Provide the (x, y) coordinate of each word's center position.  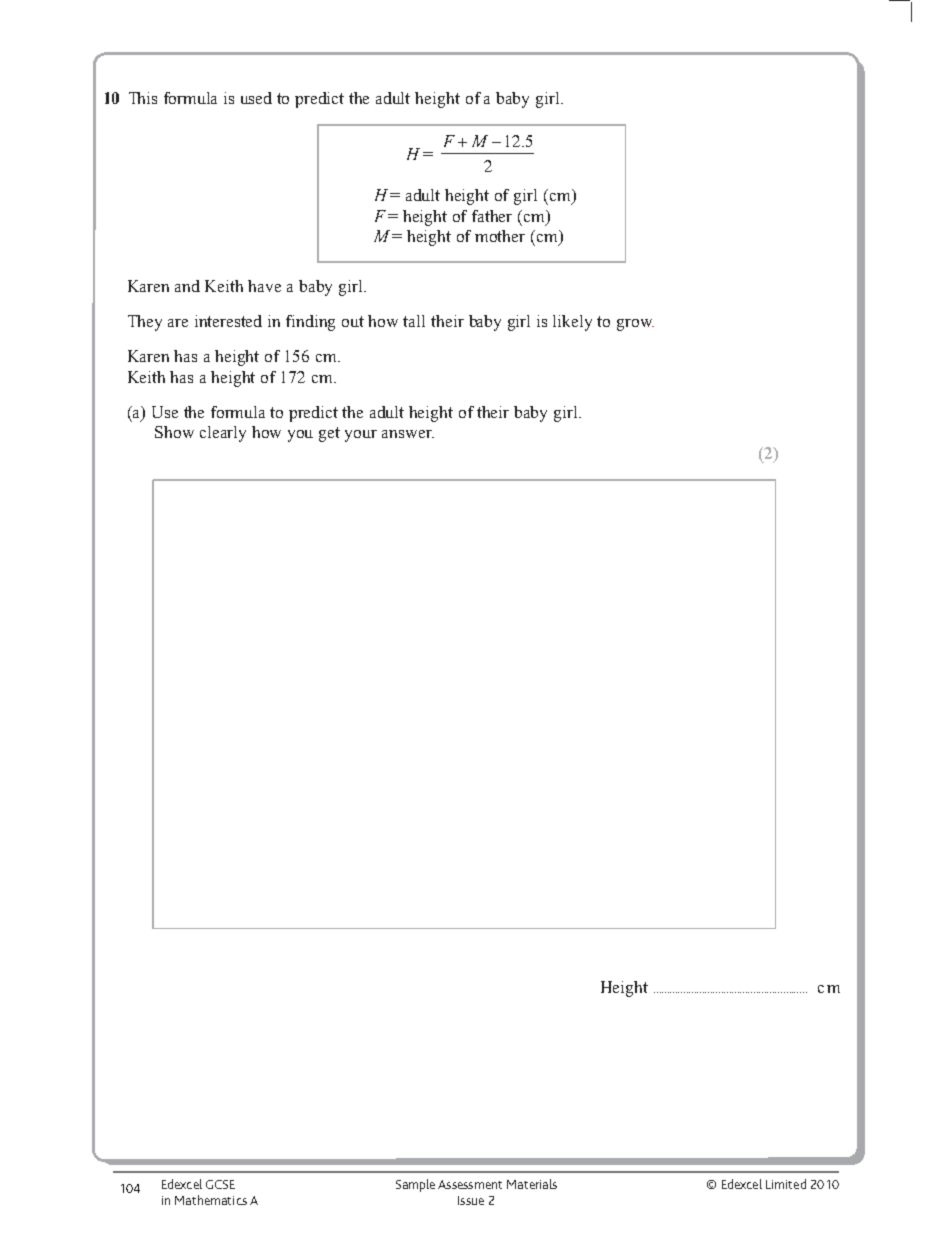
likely (572, 323)
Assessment (470, 1184)
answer (408, 434)
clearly (223, 434)
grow (635, 325)
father (492, 216)
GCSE (220, 1184)
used (256, 98)
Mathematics (211, 1200)
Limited (786, 1184)
